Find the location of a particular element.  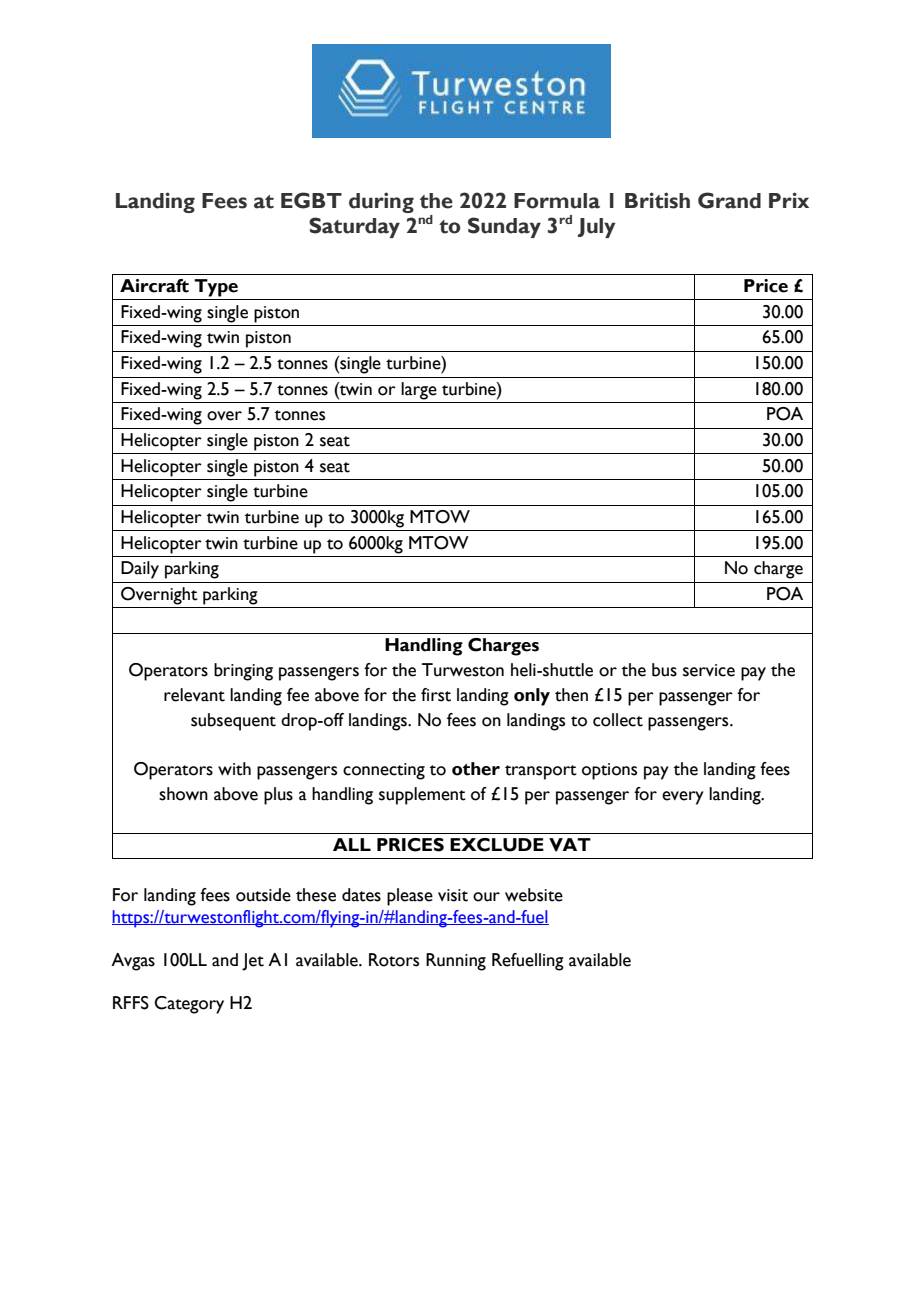

first is located at coordinates (436, 695).
